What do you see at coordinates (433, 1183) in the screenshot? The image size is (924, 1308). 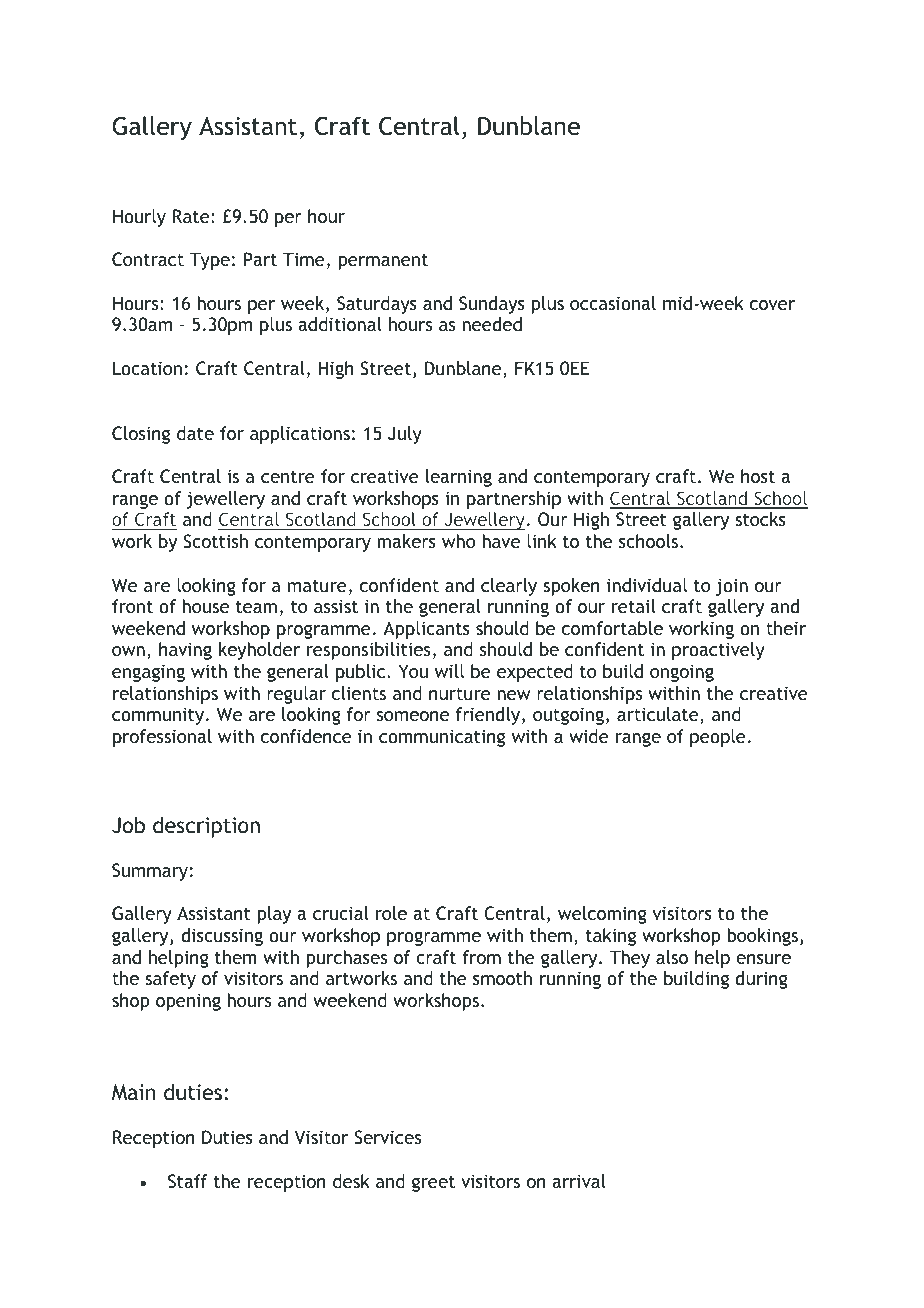 I see `greet` at bounding box center [433, 1183].
